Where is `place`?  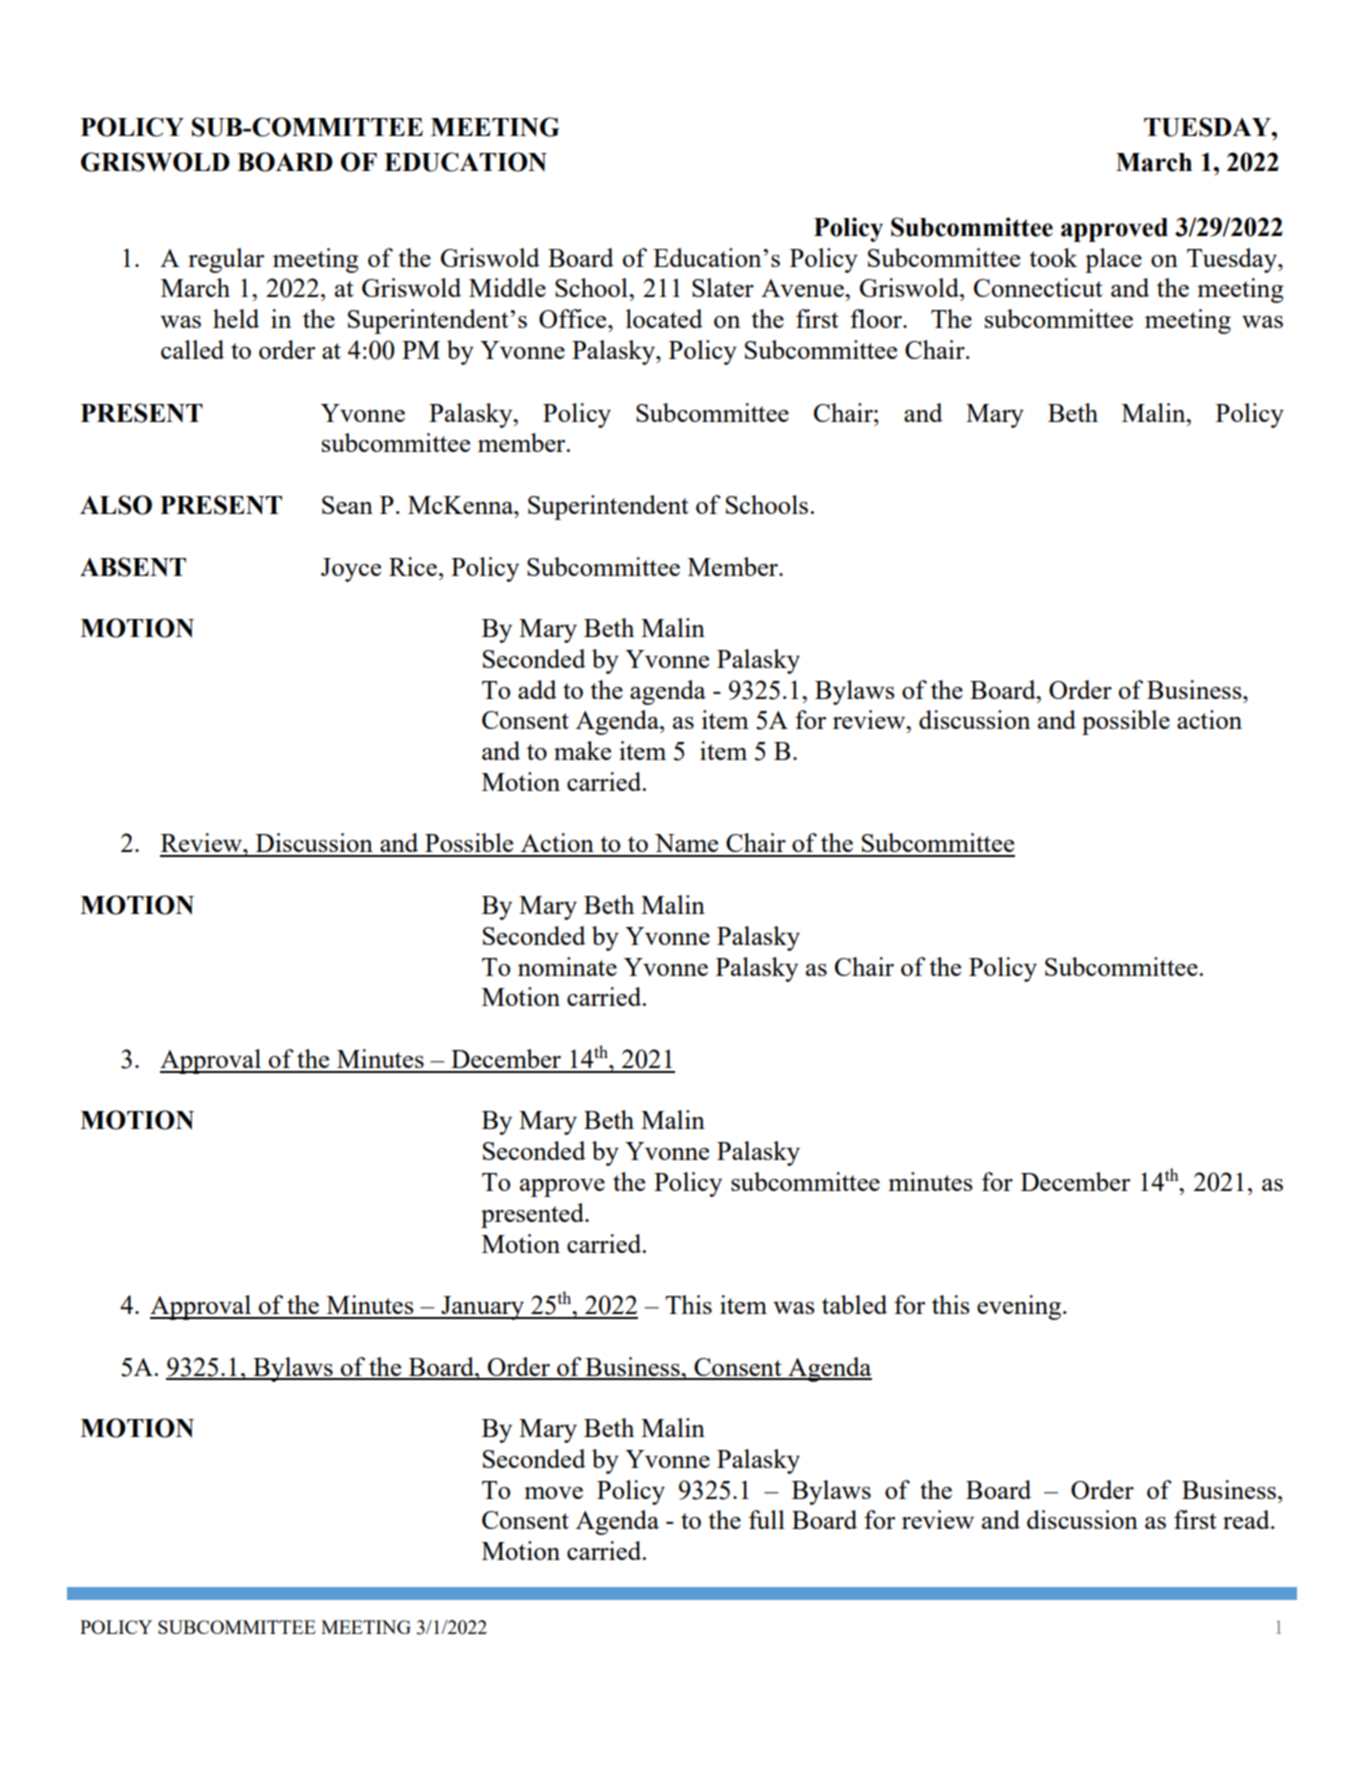
place is located at coordinates (1113, 260).
